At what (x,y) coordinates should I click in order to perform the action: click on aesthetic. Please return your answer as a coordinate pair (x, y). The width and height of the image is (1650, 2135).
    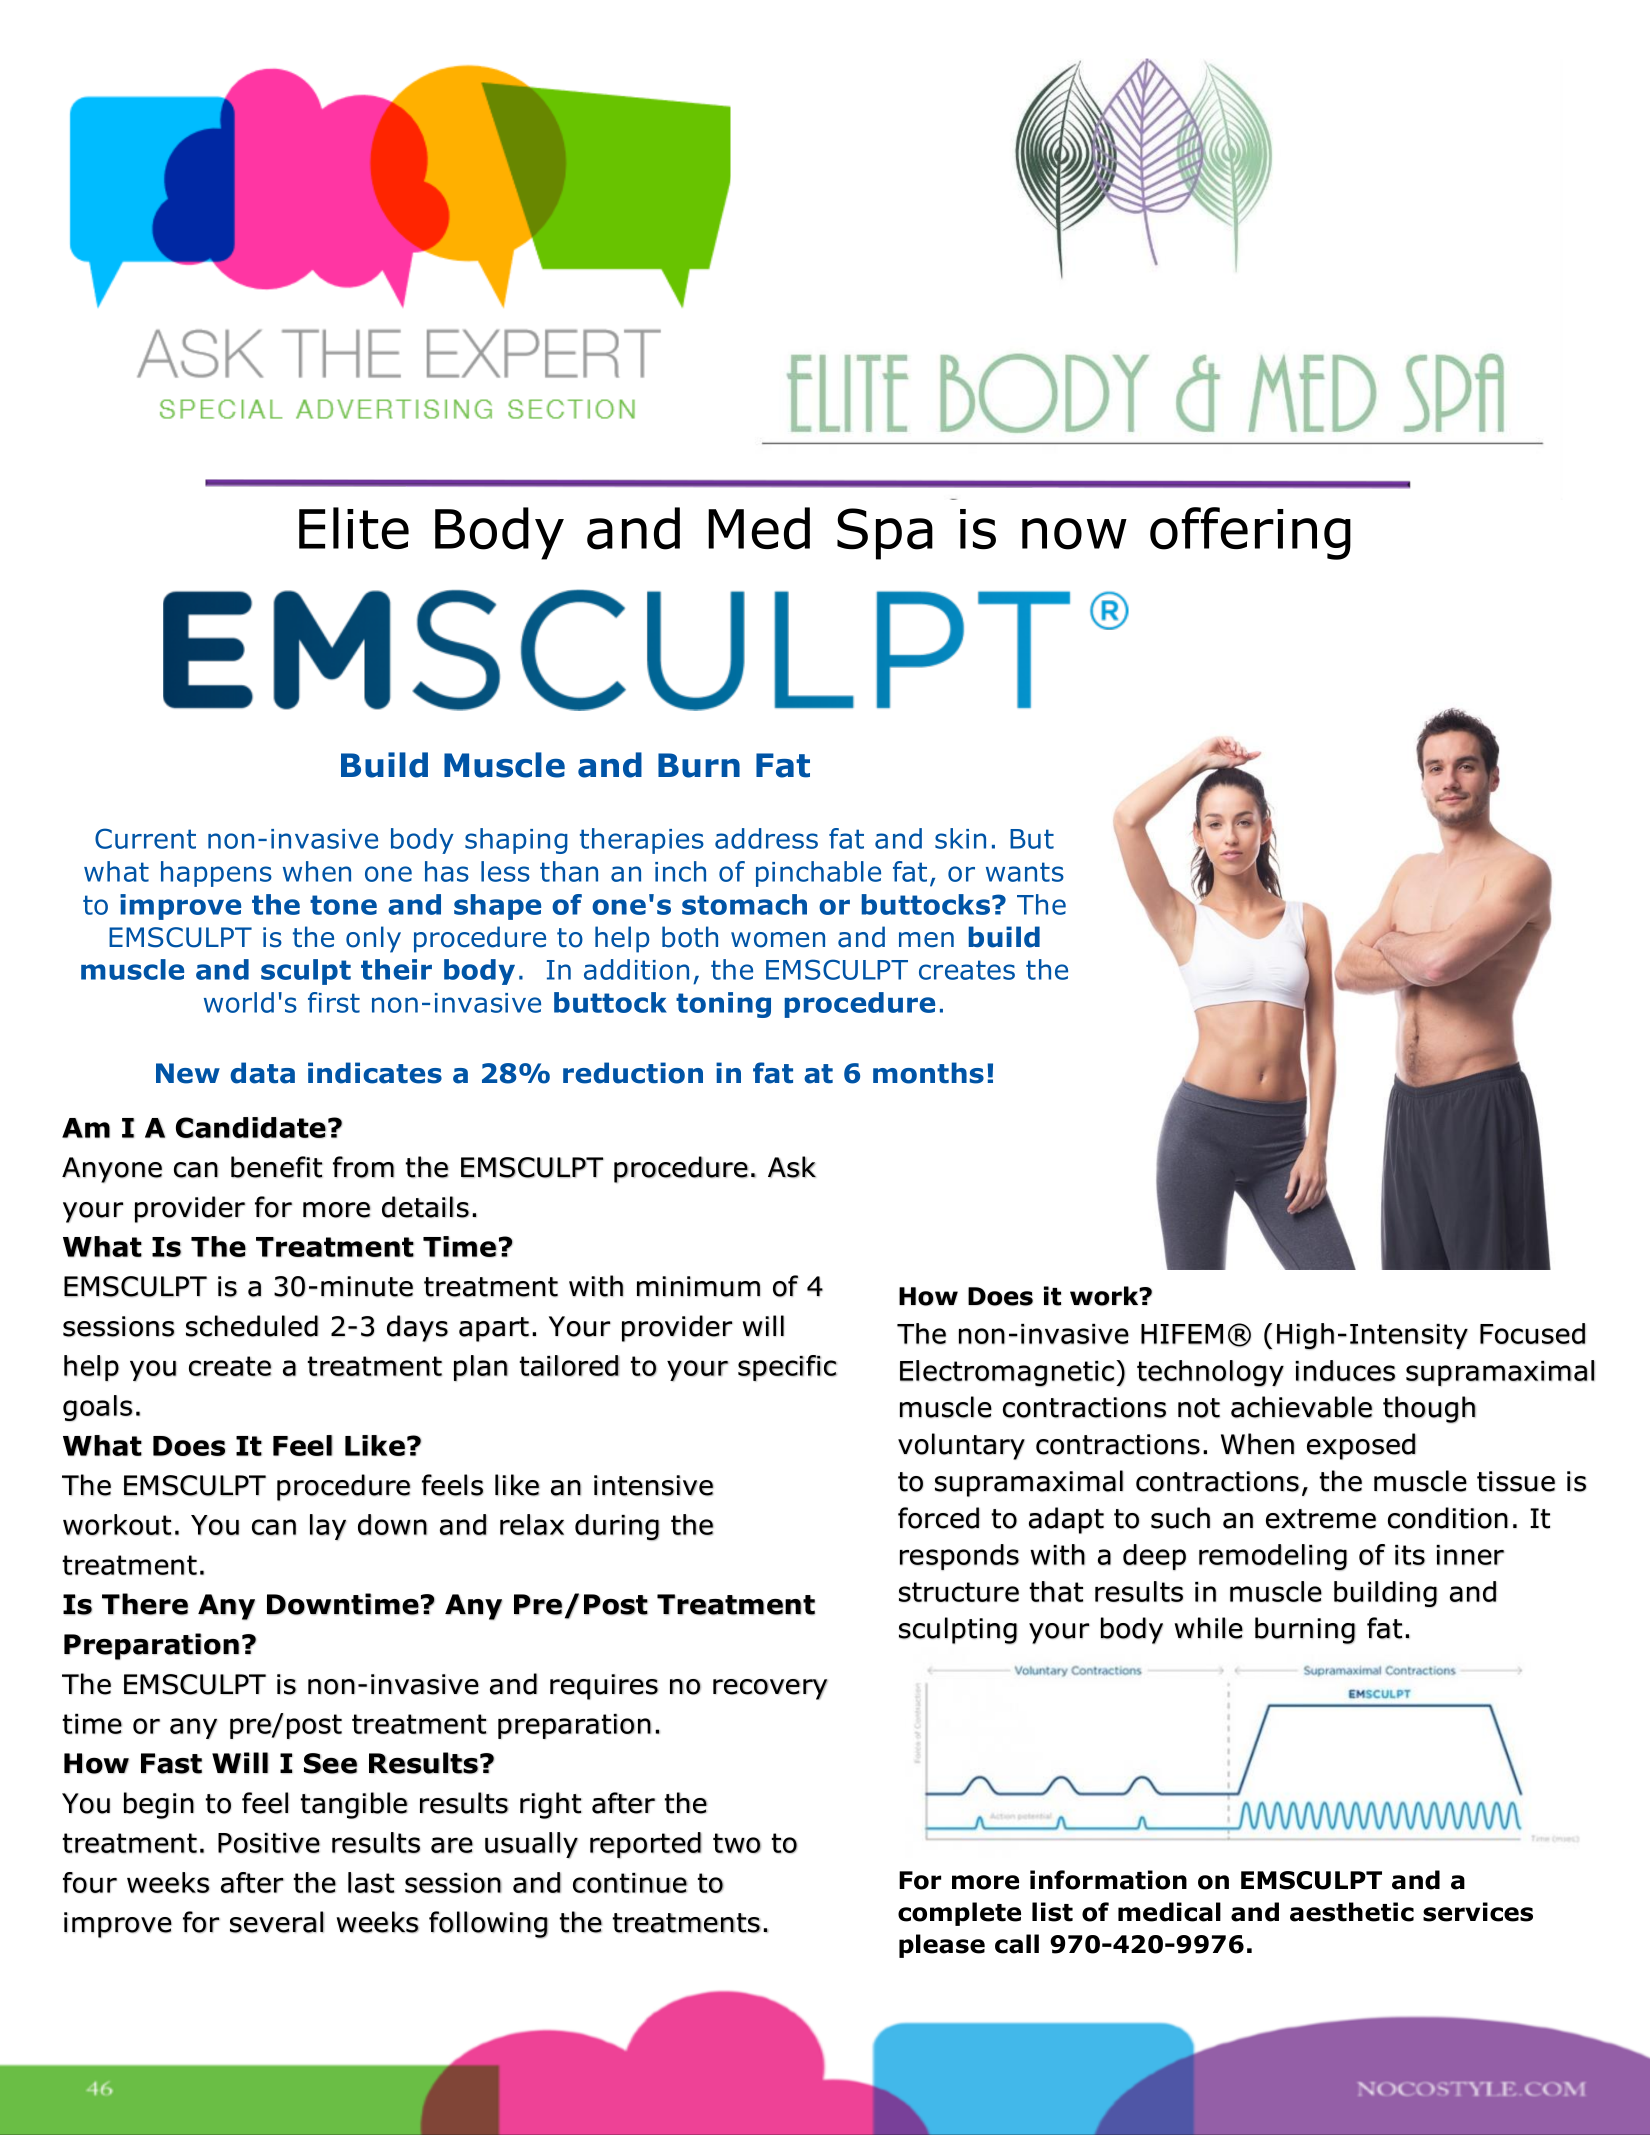
    Looking at the image, I should click on (1352, 1912).
